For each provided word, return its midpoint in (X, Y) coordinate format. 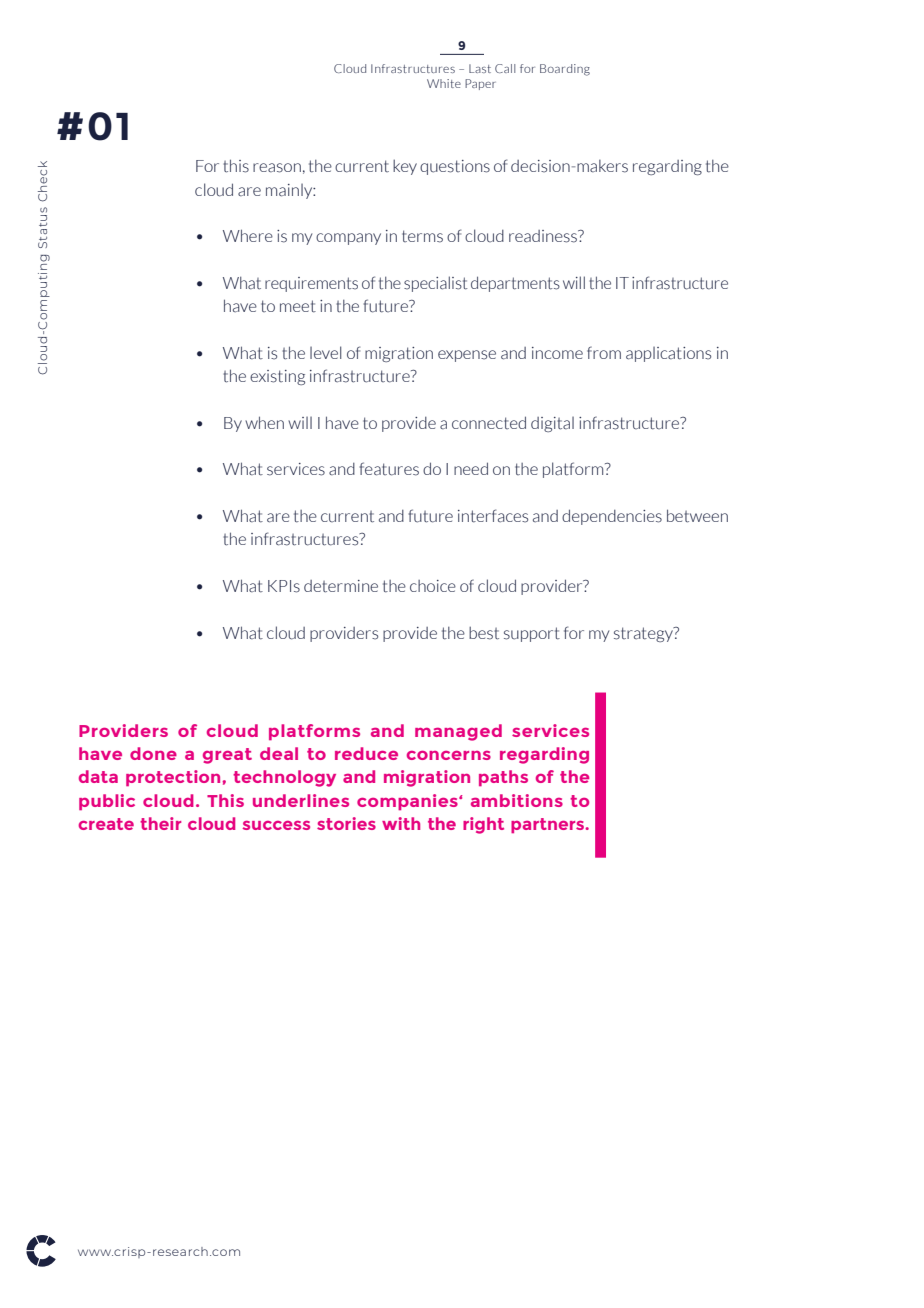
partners (549, 825)
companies (408, 802)
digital (552, 424)
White (444, 83)
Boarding (565, 70)
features (389, 469)
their (160, 823)
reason (277, 168)
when (264, 422)
